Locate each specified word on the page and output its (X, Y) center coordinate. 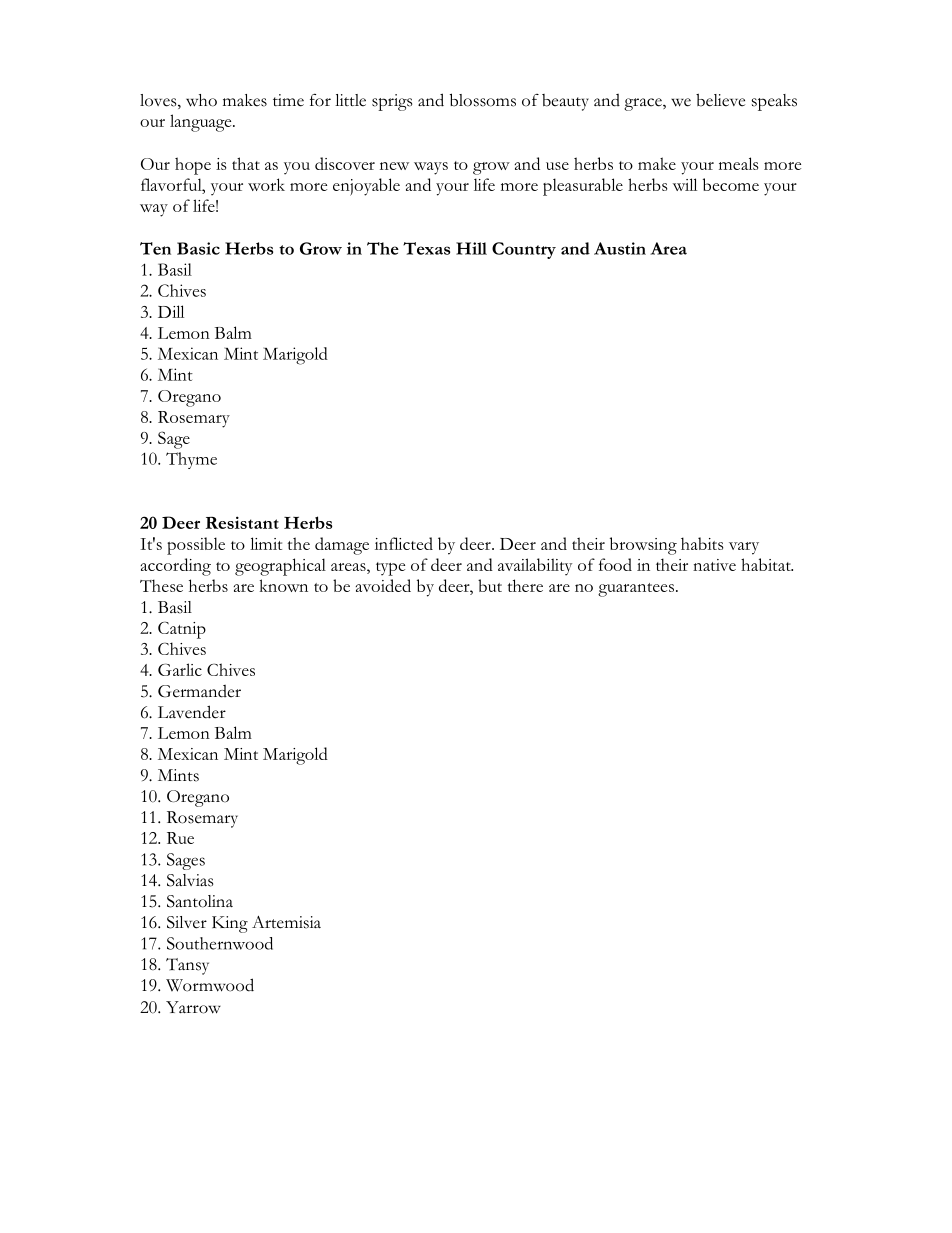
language (202, 123)
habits (702, 543)
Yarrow (193, 1007)
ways (431, 168)
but (490, 585)
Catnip (182, 630)
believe (720, 100)
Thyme (191, 460)
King (230, 924)
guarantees (636, 590)
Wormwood (210, 985)
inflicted (404, 543)
